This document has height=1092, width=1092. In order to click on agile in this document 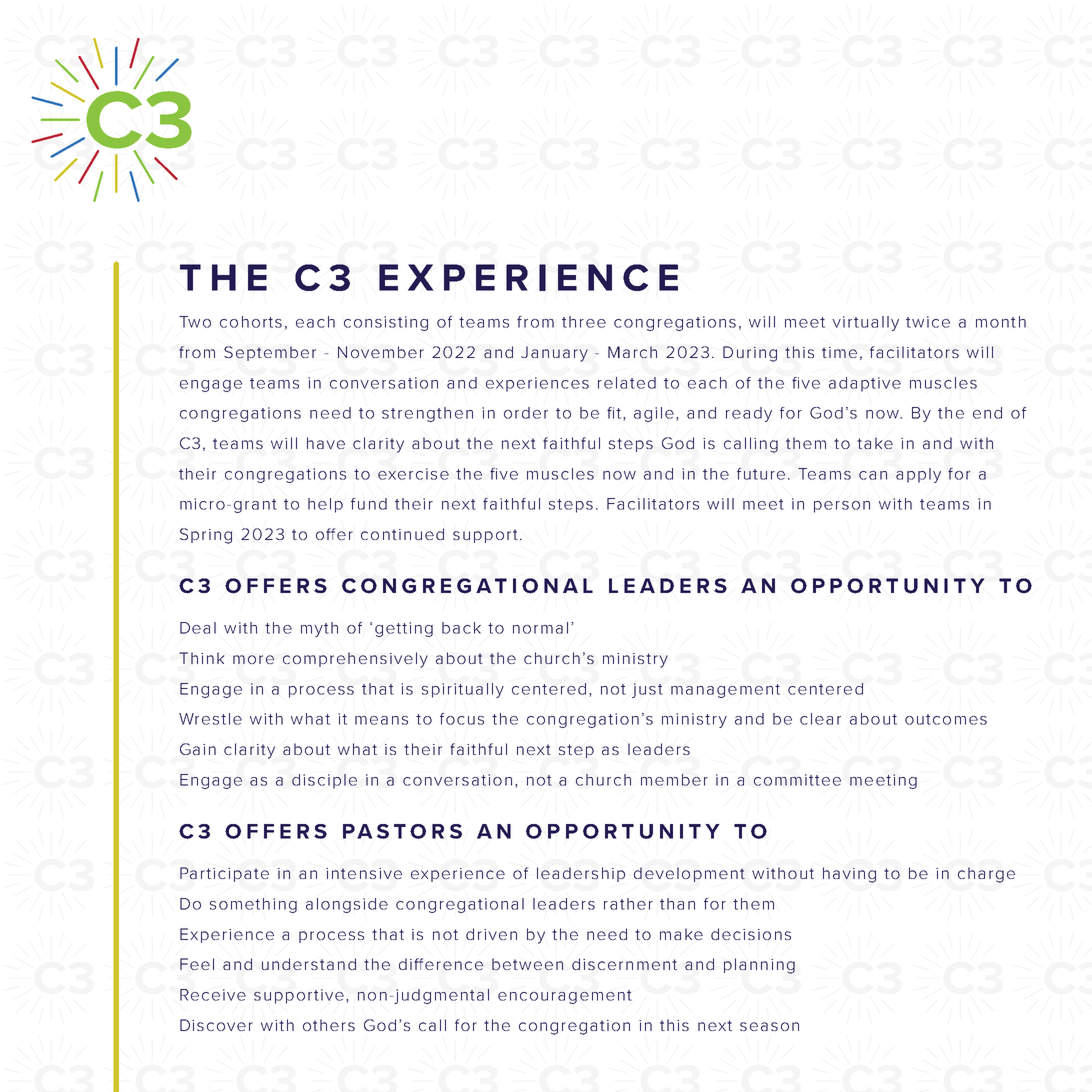, I will do `click(654, 414)`.
